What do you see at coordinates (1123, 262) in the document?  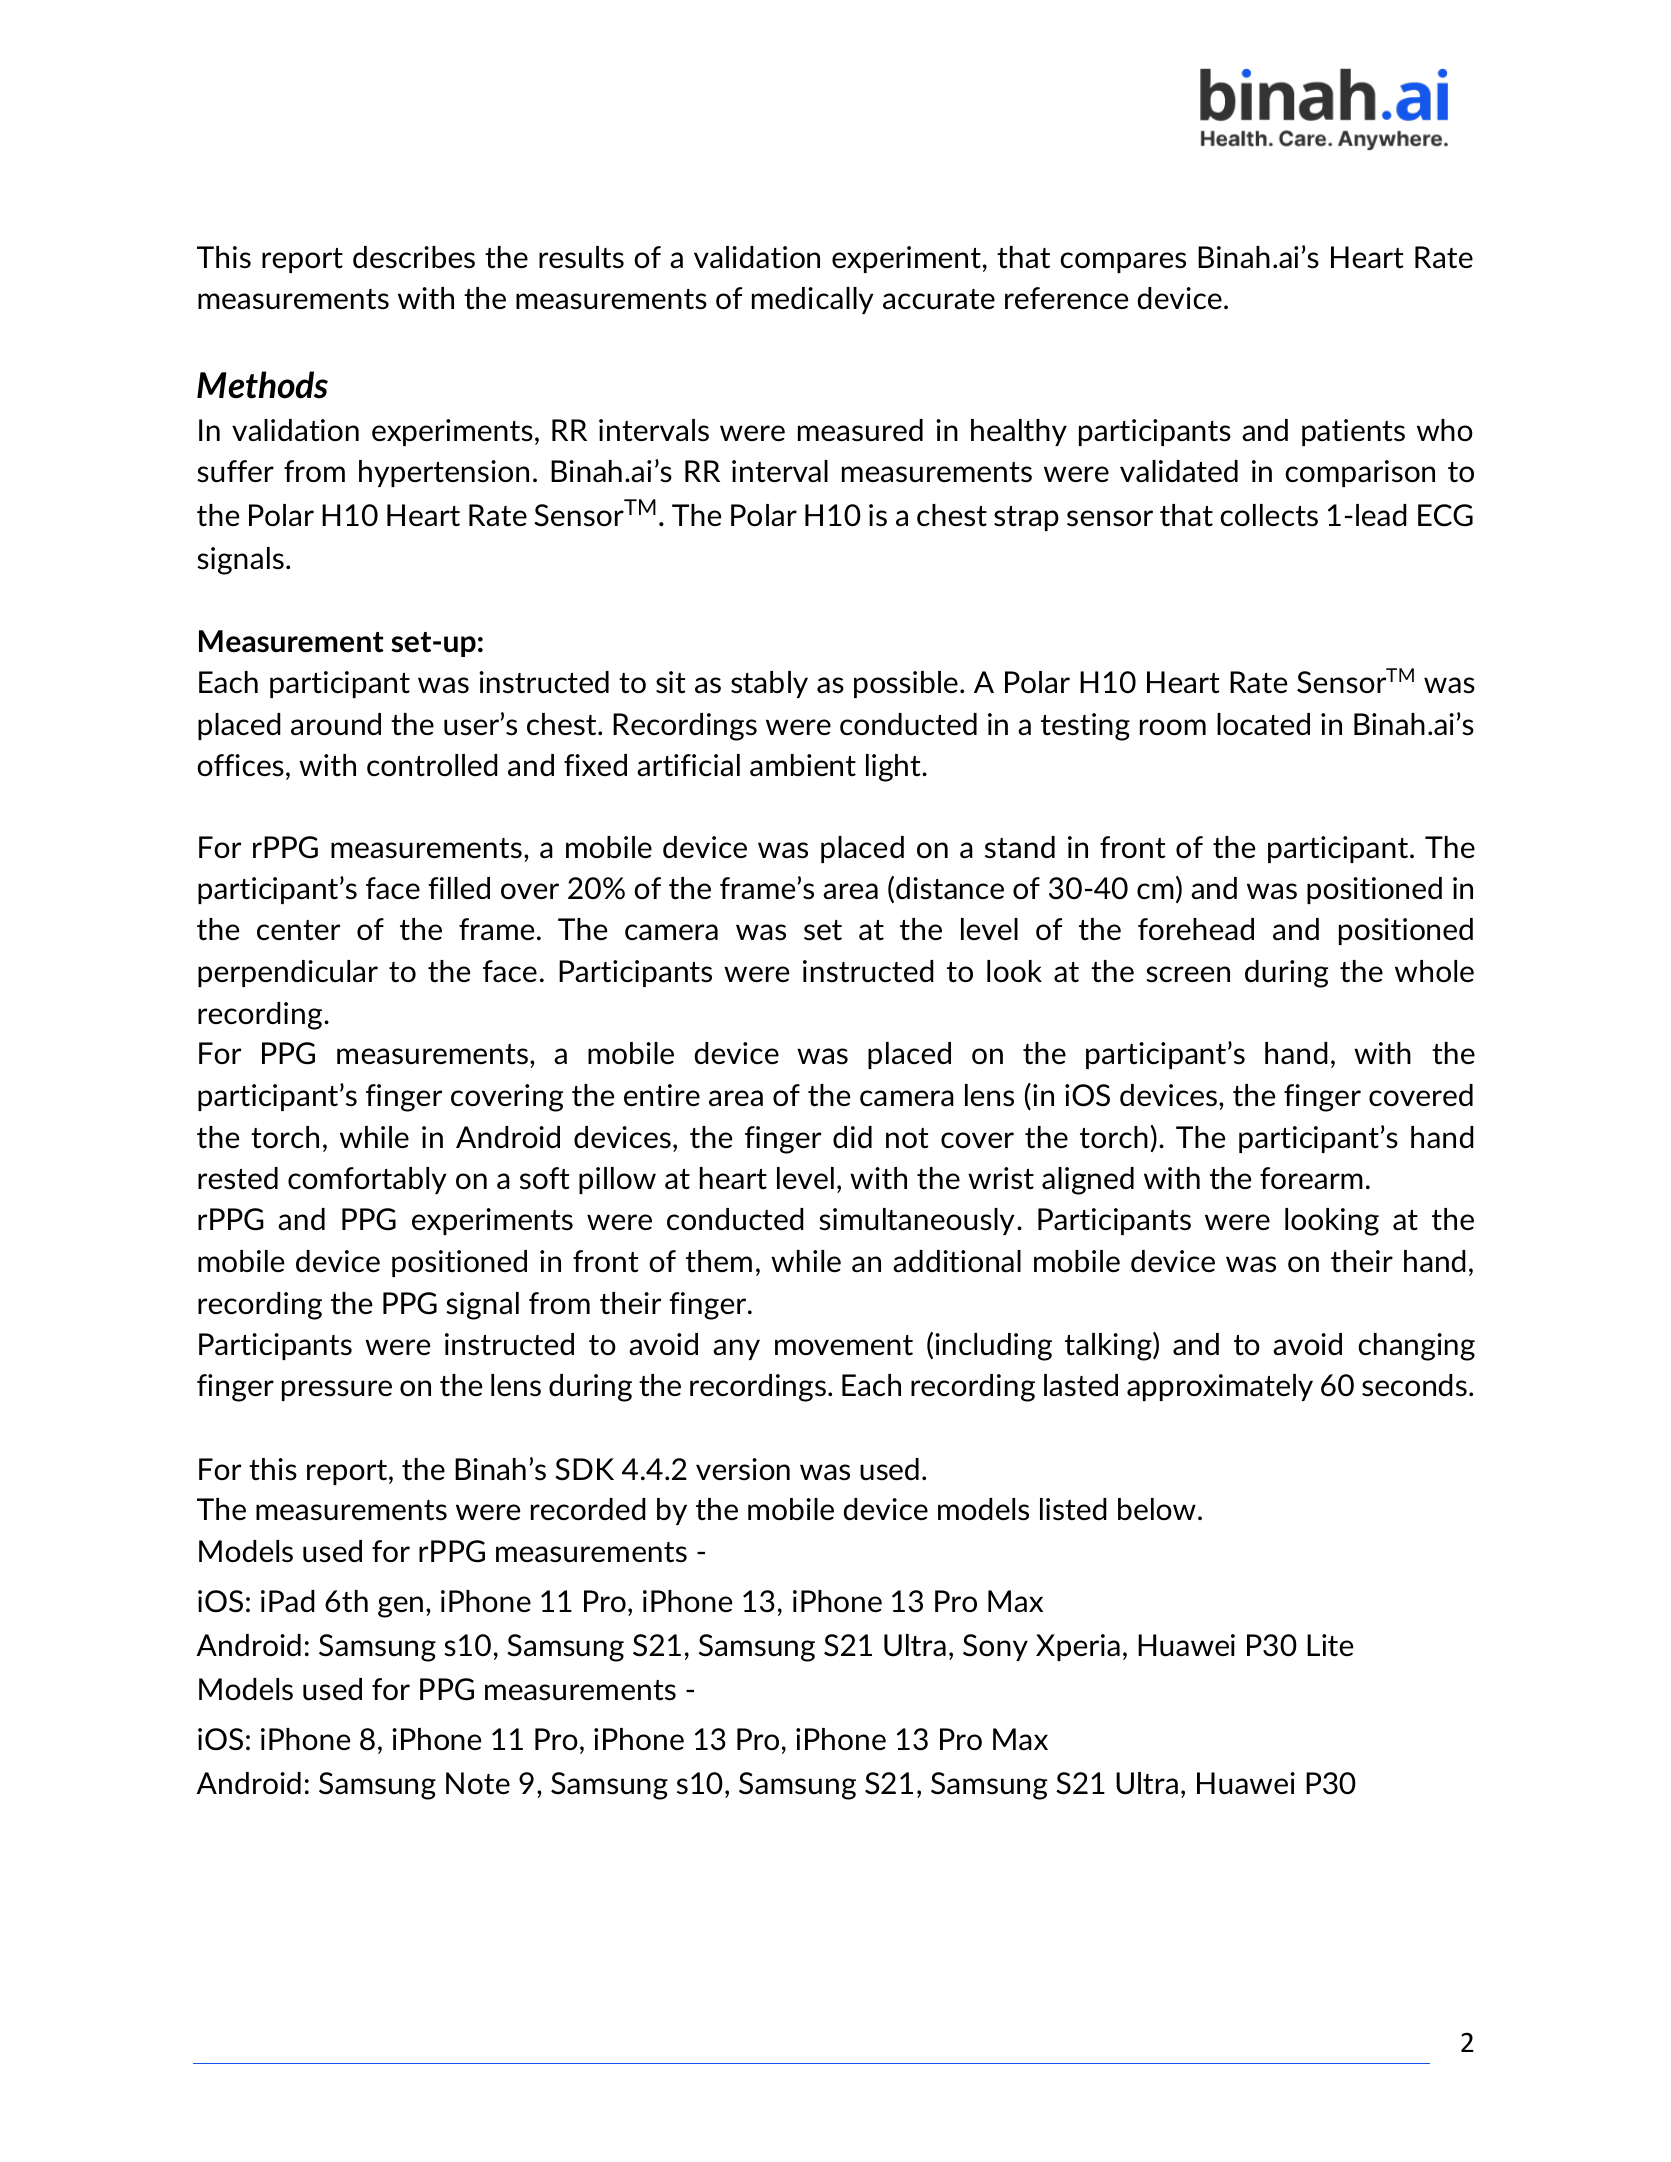 I see `compares` at bounding box center [1123, 262].
